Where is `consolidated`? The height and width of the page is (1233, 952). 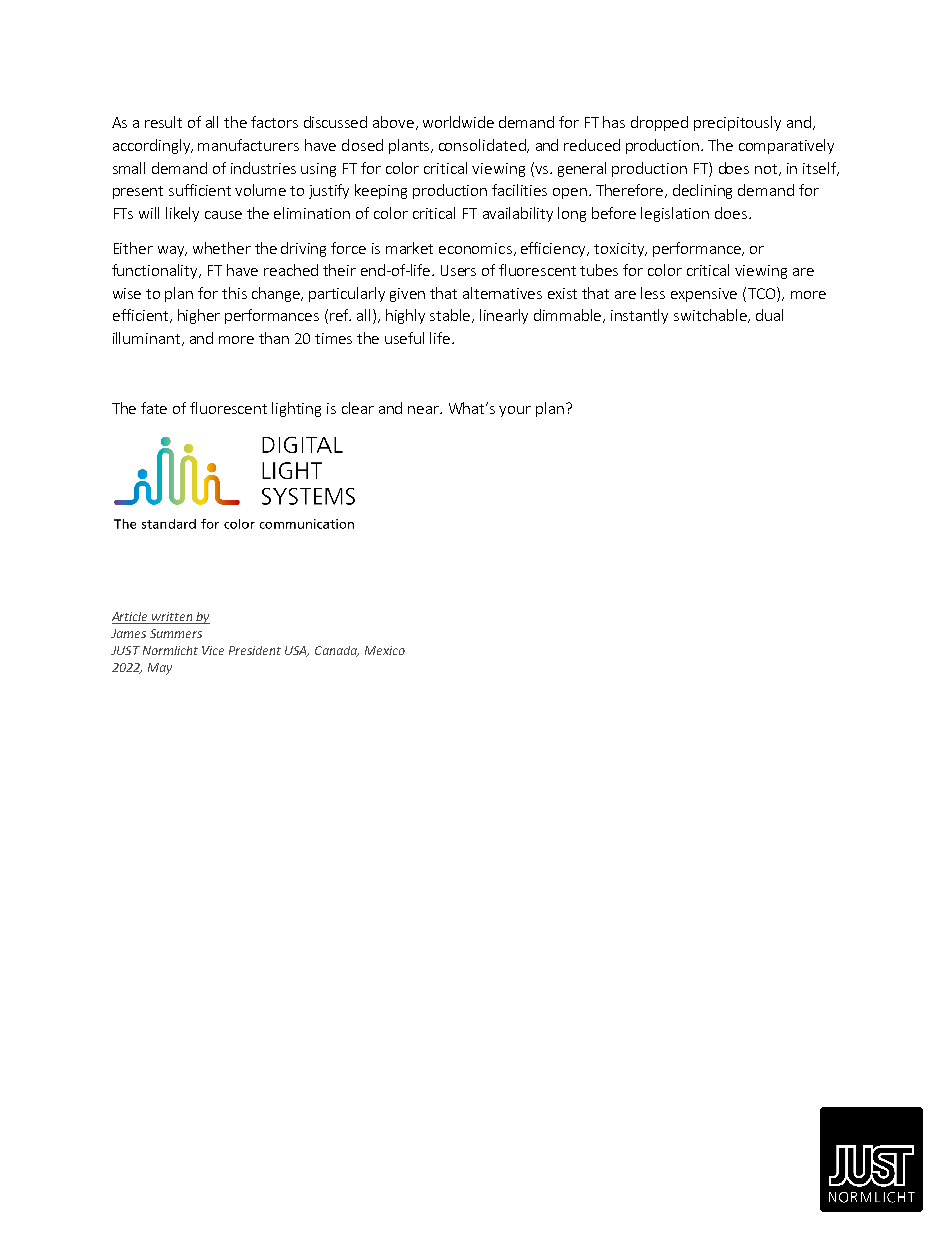 consolidated is located at coordinates (483, 146).
